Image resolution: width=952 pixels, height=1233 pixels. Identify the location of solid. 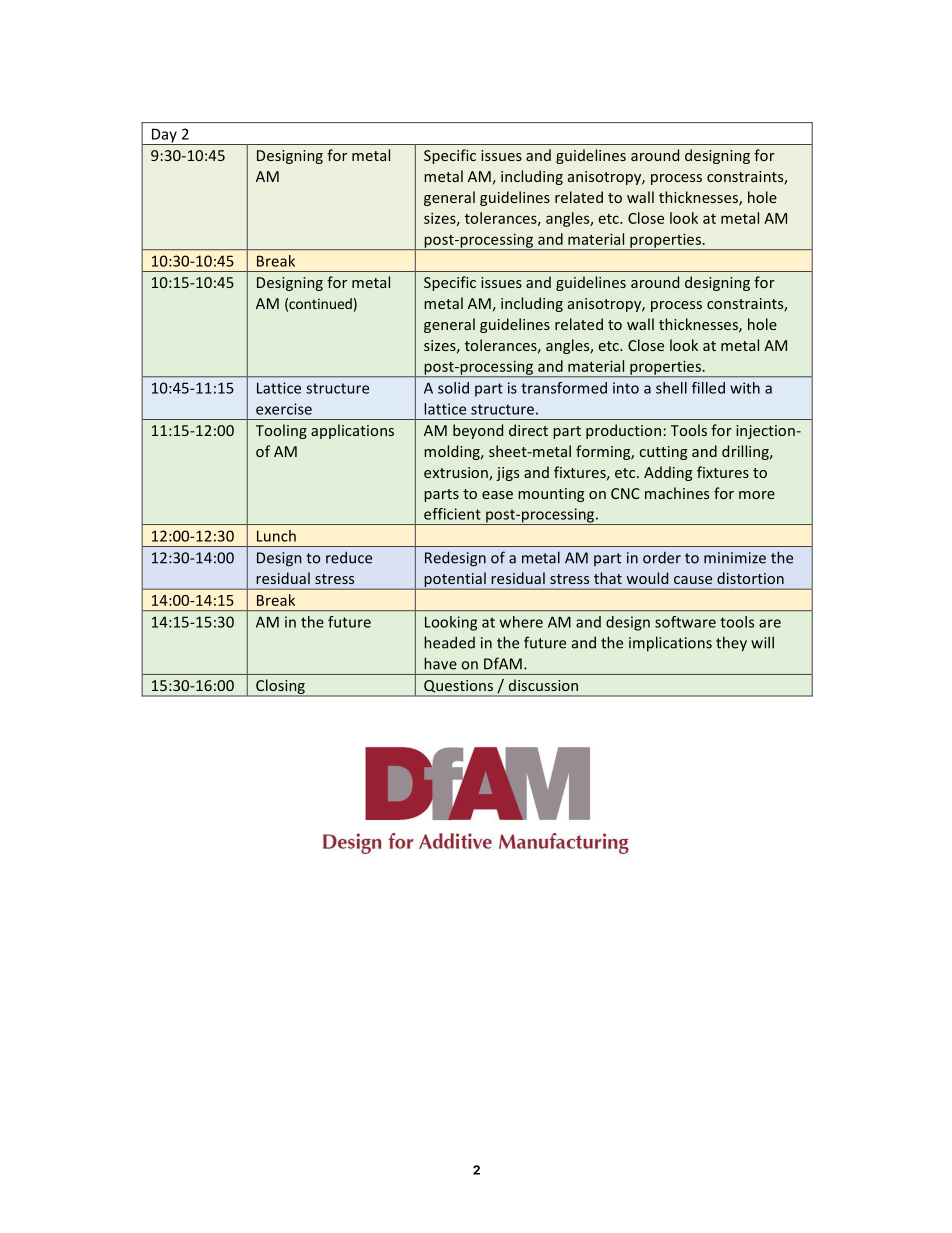
(453, 388).
